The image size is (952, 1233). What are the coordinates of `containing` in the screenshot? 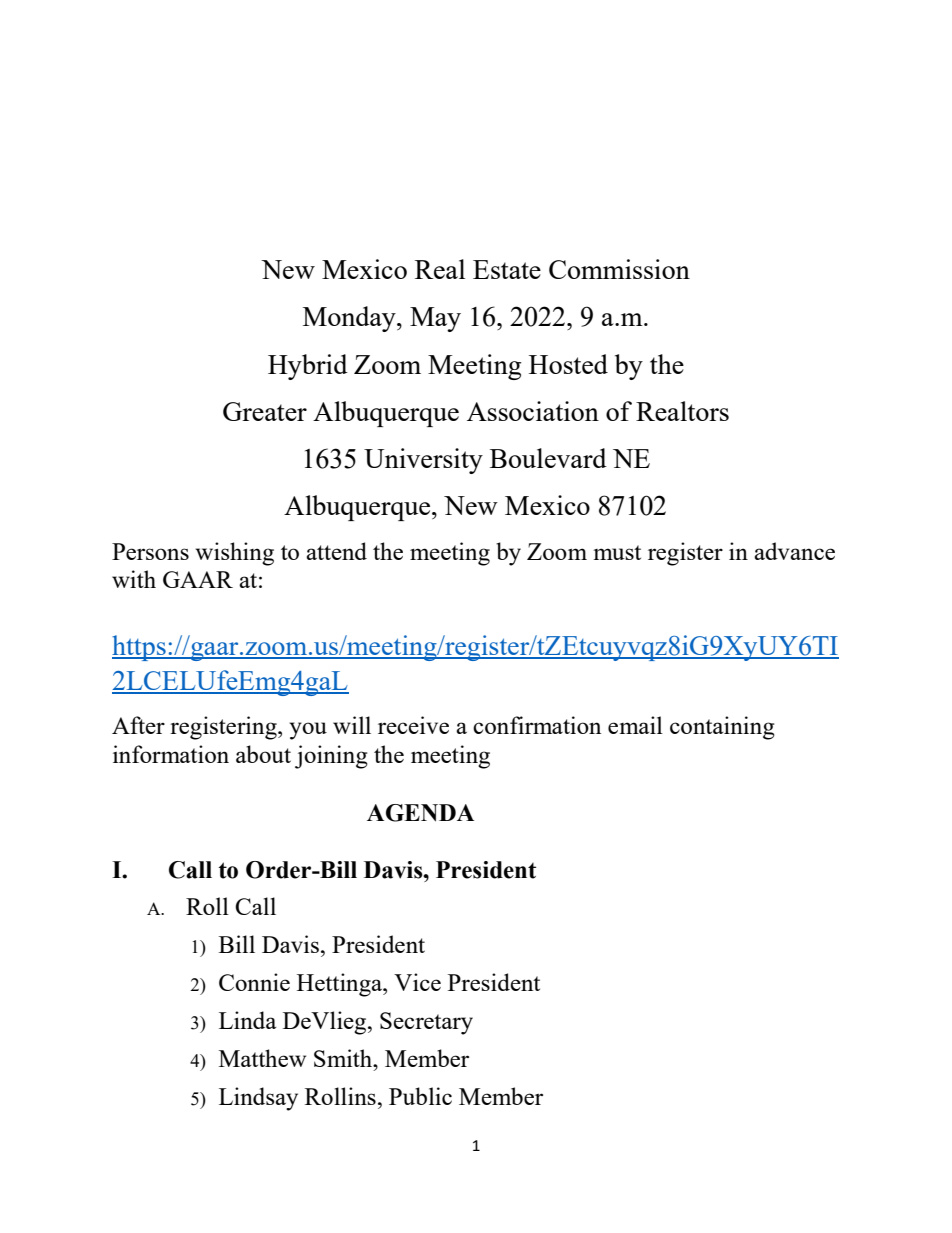 It's located at (722, 728).
